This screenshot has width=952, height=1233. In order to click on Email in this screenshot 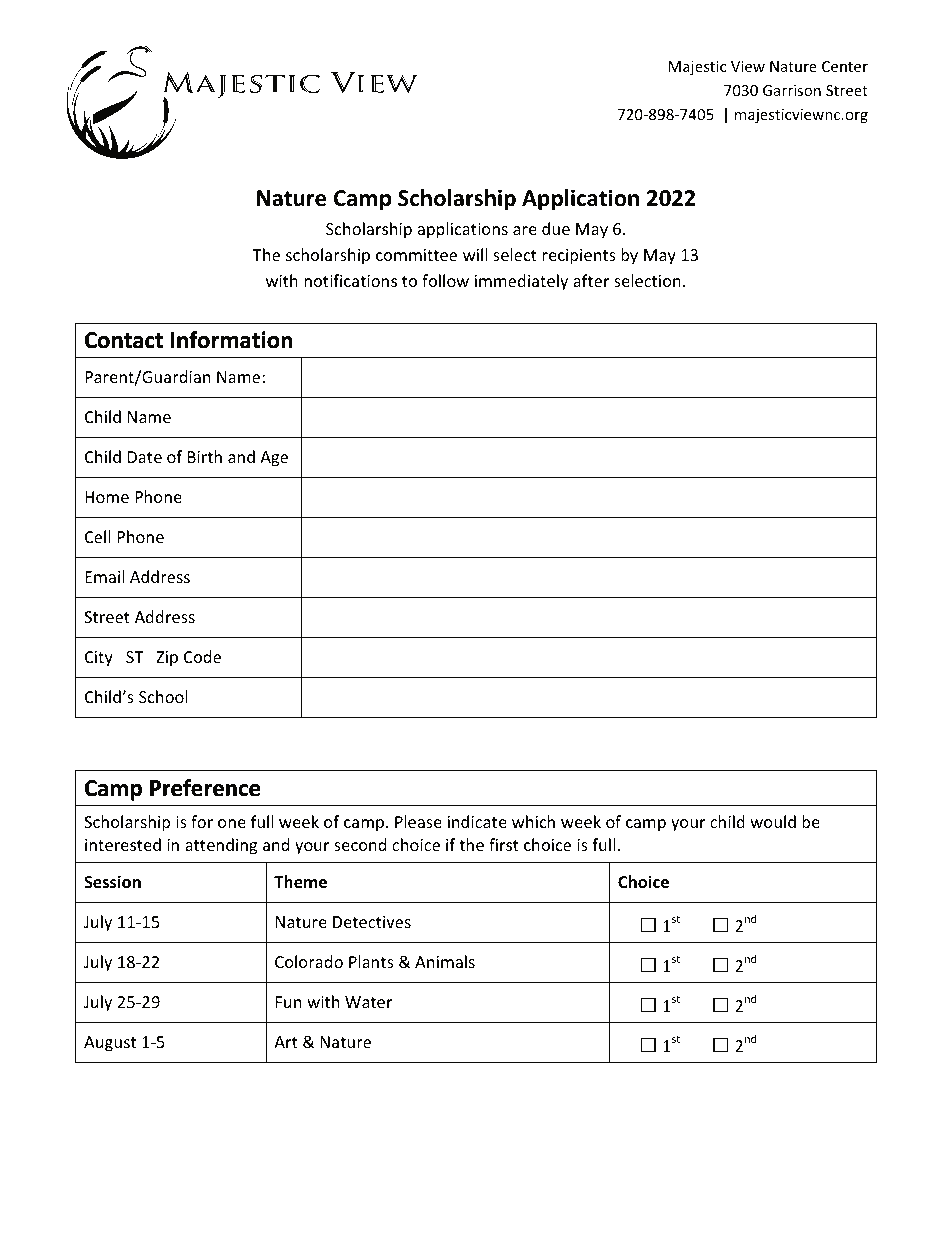, I will do `click(104, 576)`.
